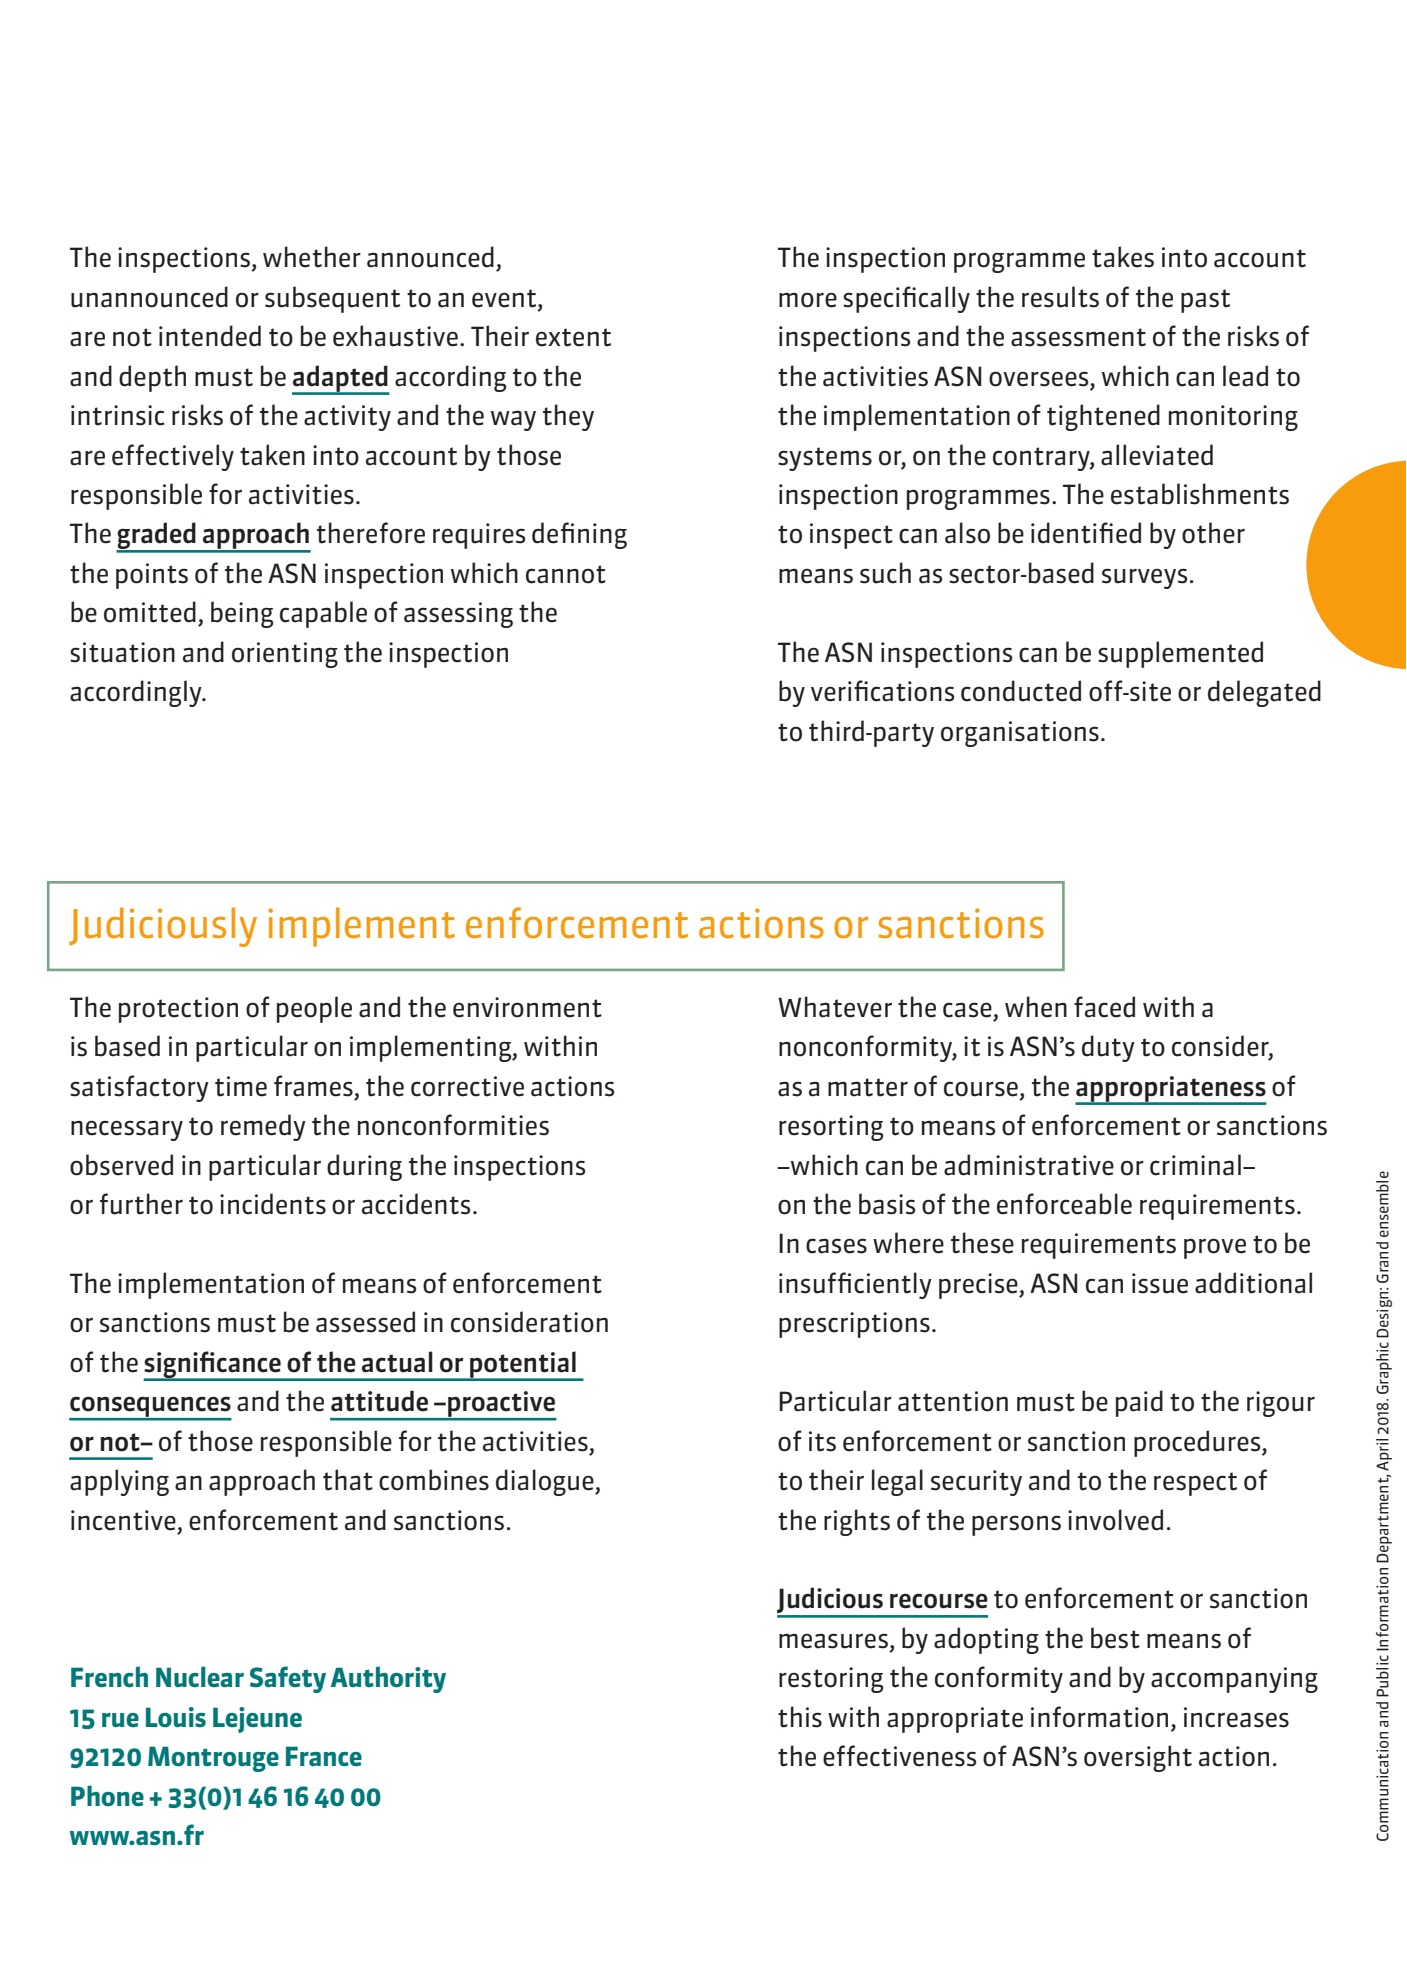 This document has width=1407, height=1967. Describe the element at coordinates (210, 336) in the document. I see `intended` at that location.
